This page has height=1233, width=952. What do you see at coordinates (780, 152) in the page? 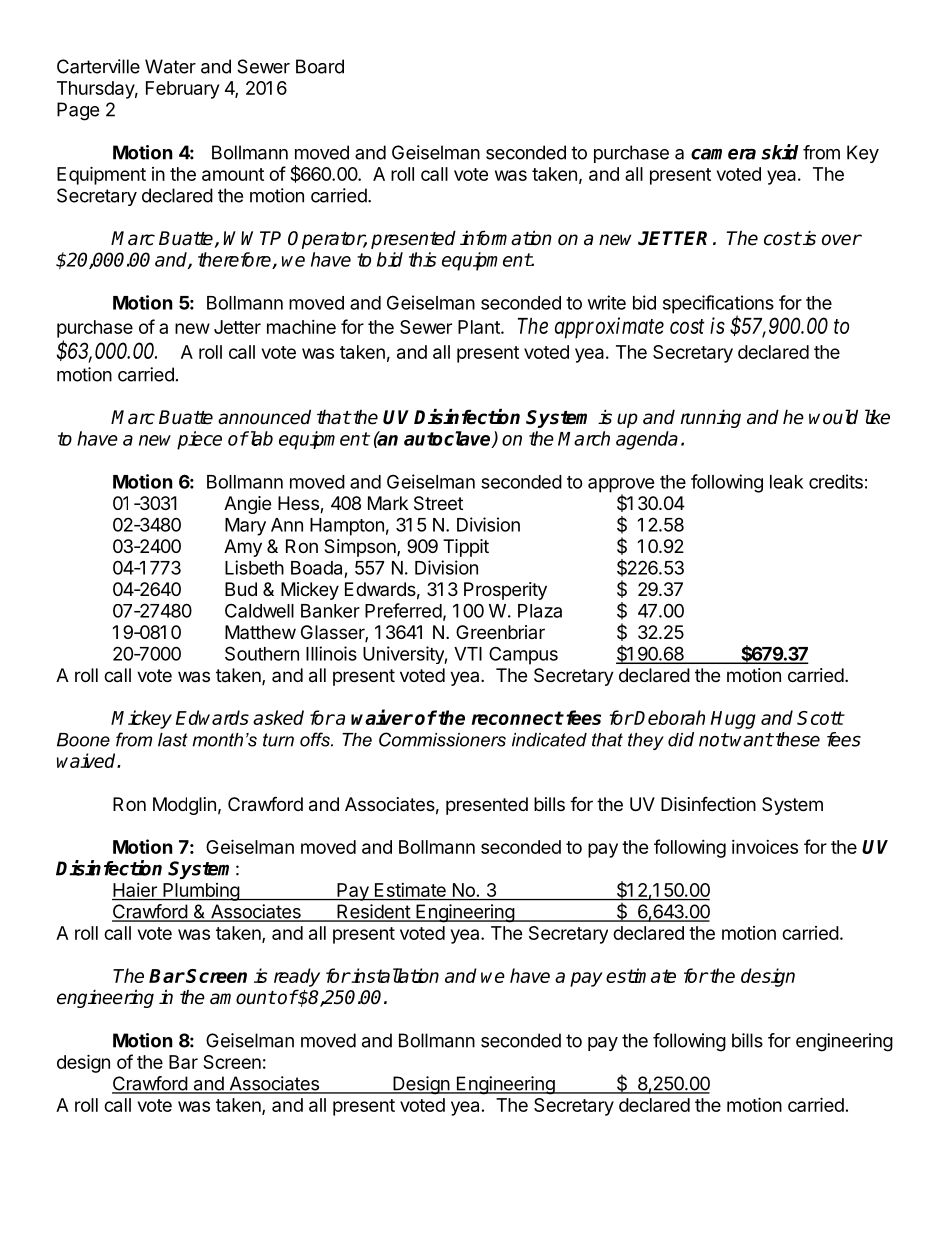
I see `skid` at bounding box center [780, 152].
